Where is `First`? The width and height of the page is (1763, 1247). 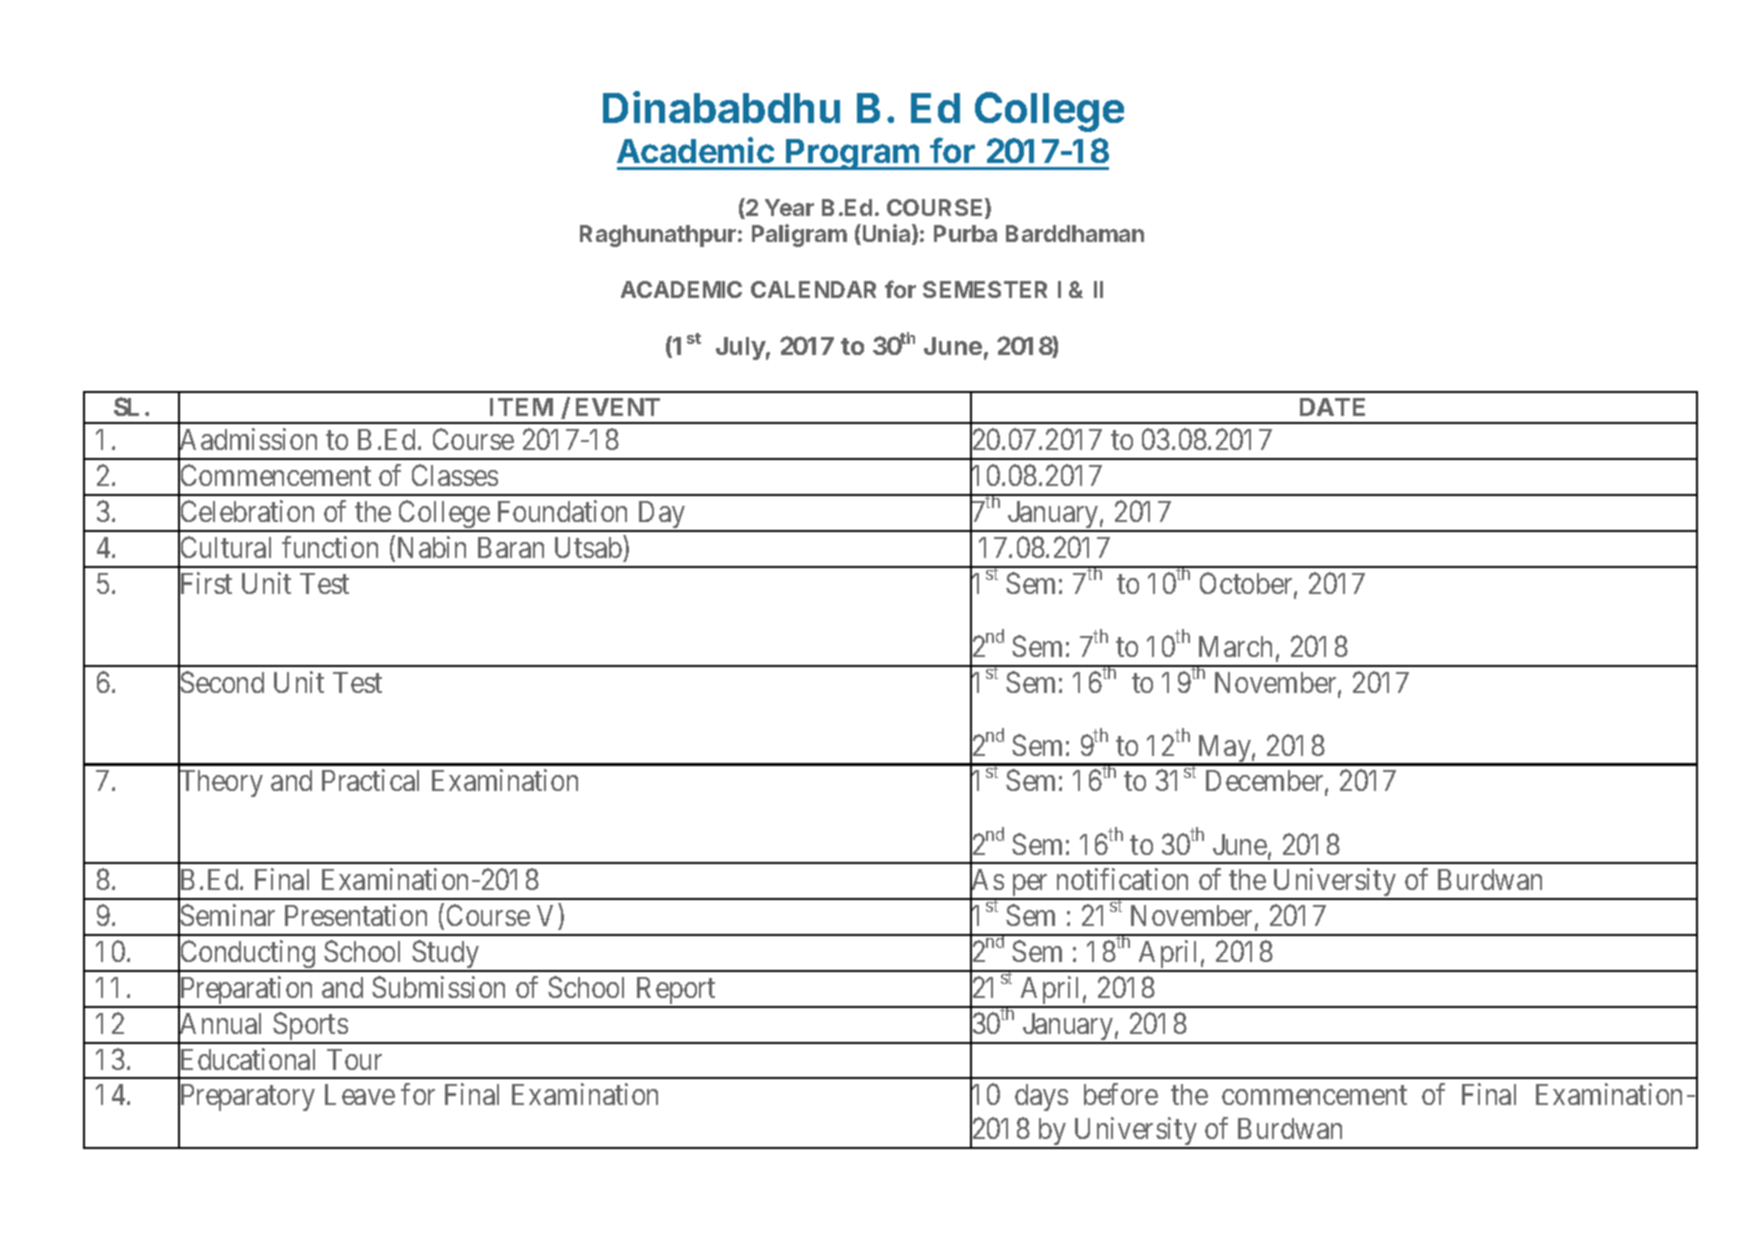
First is located at coordinates (205, 584).
